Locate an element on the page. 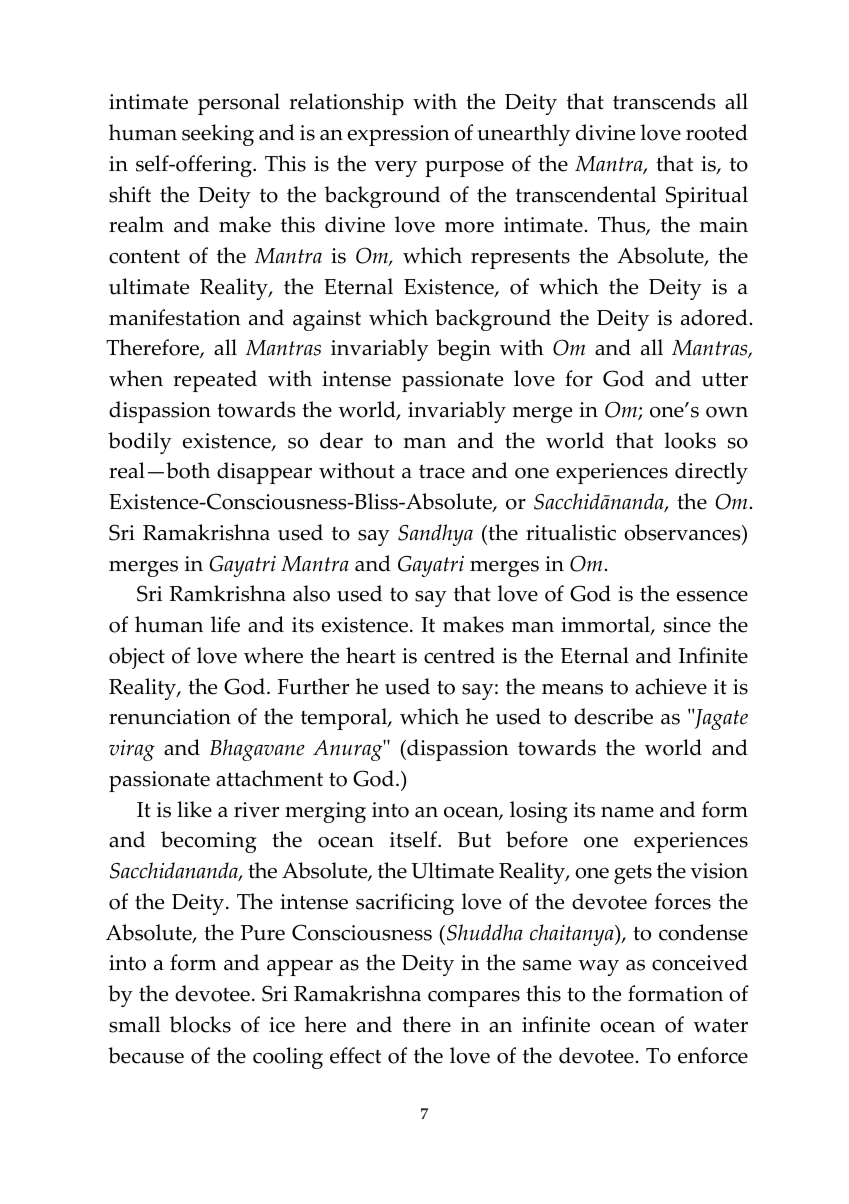 Image resolution: width=849 pixels, height=1204 pixels. blocks is located at coordinates (200, 1024).
